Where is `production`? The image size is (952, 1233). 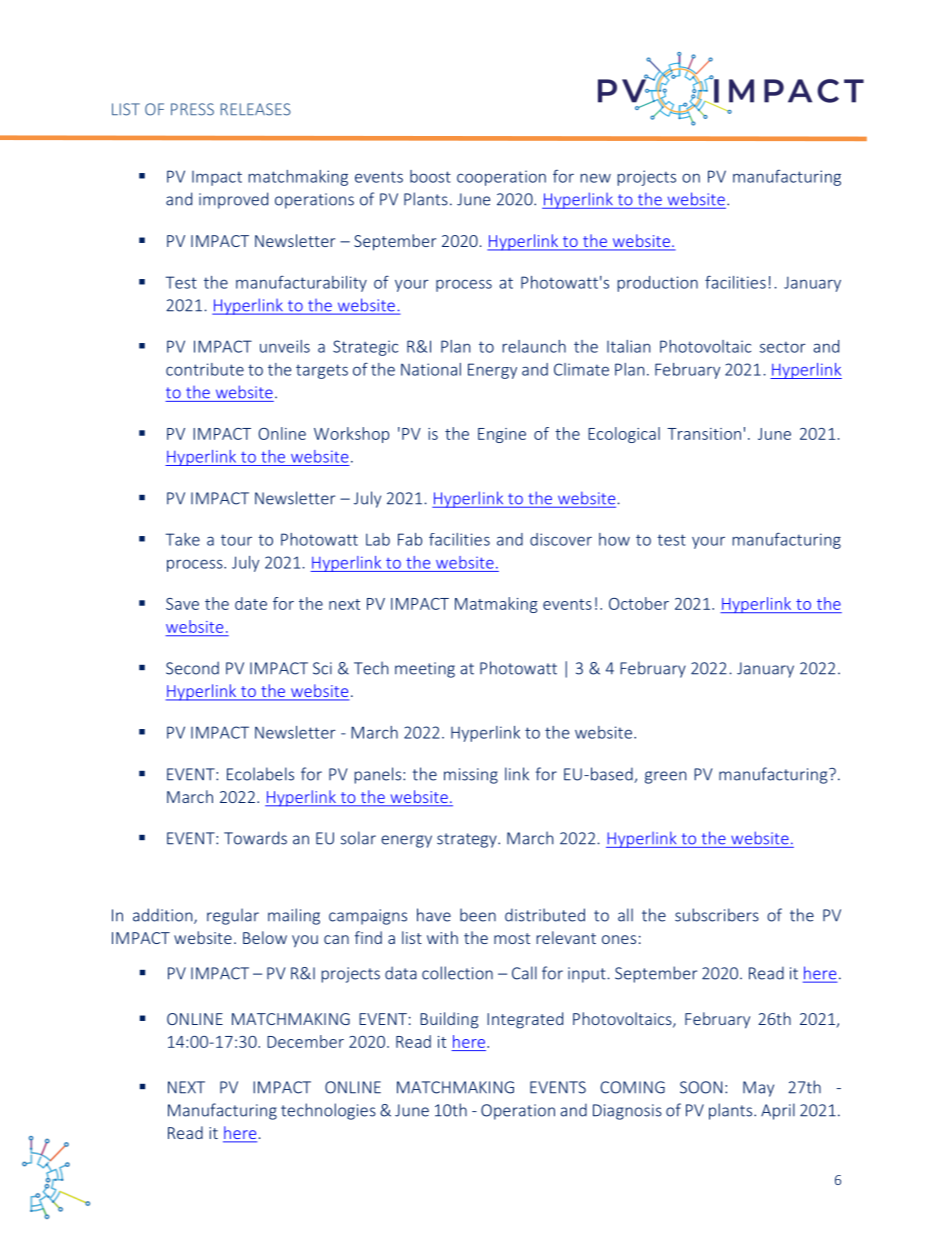
production is located at coordinates (657, 284).
